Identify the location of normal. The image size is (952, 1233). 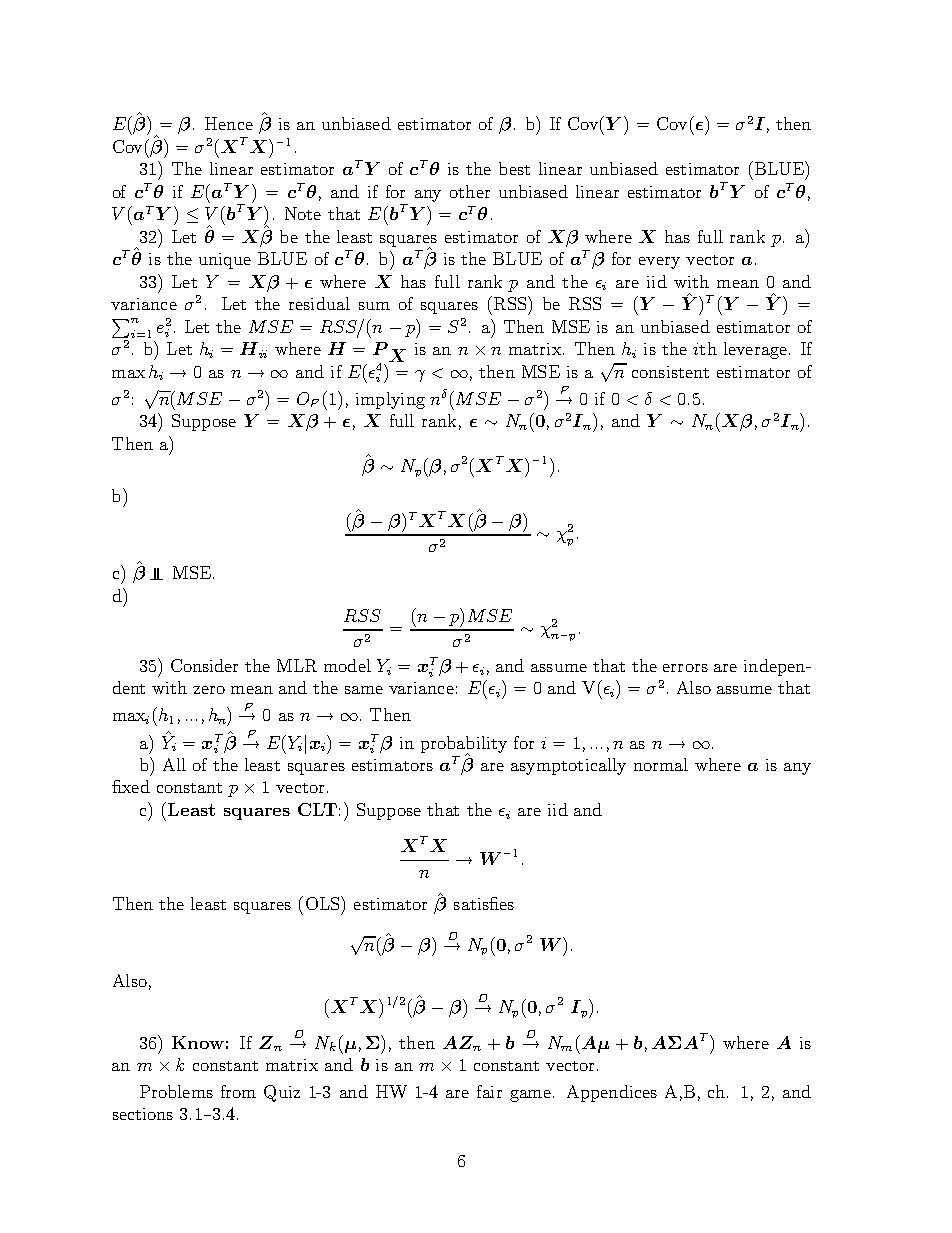
(661, 764).
